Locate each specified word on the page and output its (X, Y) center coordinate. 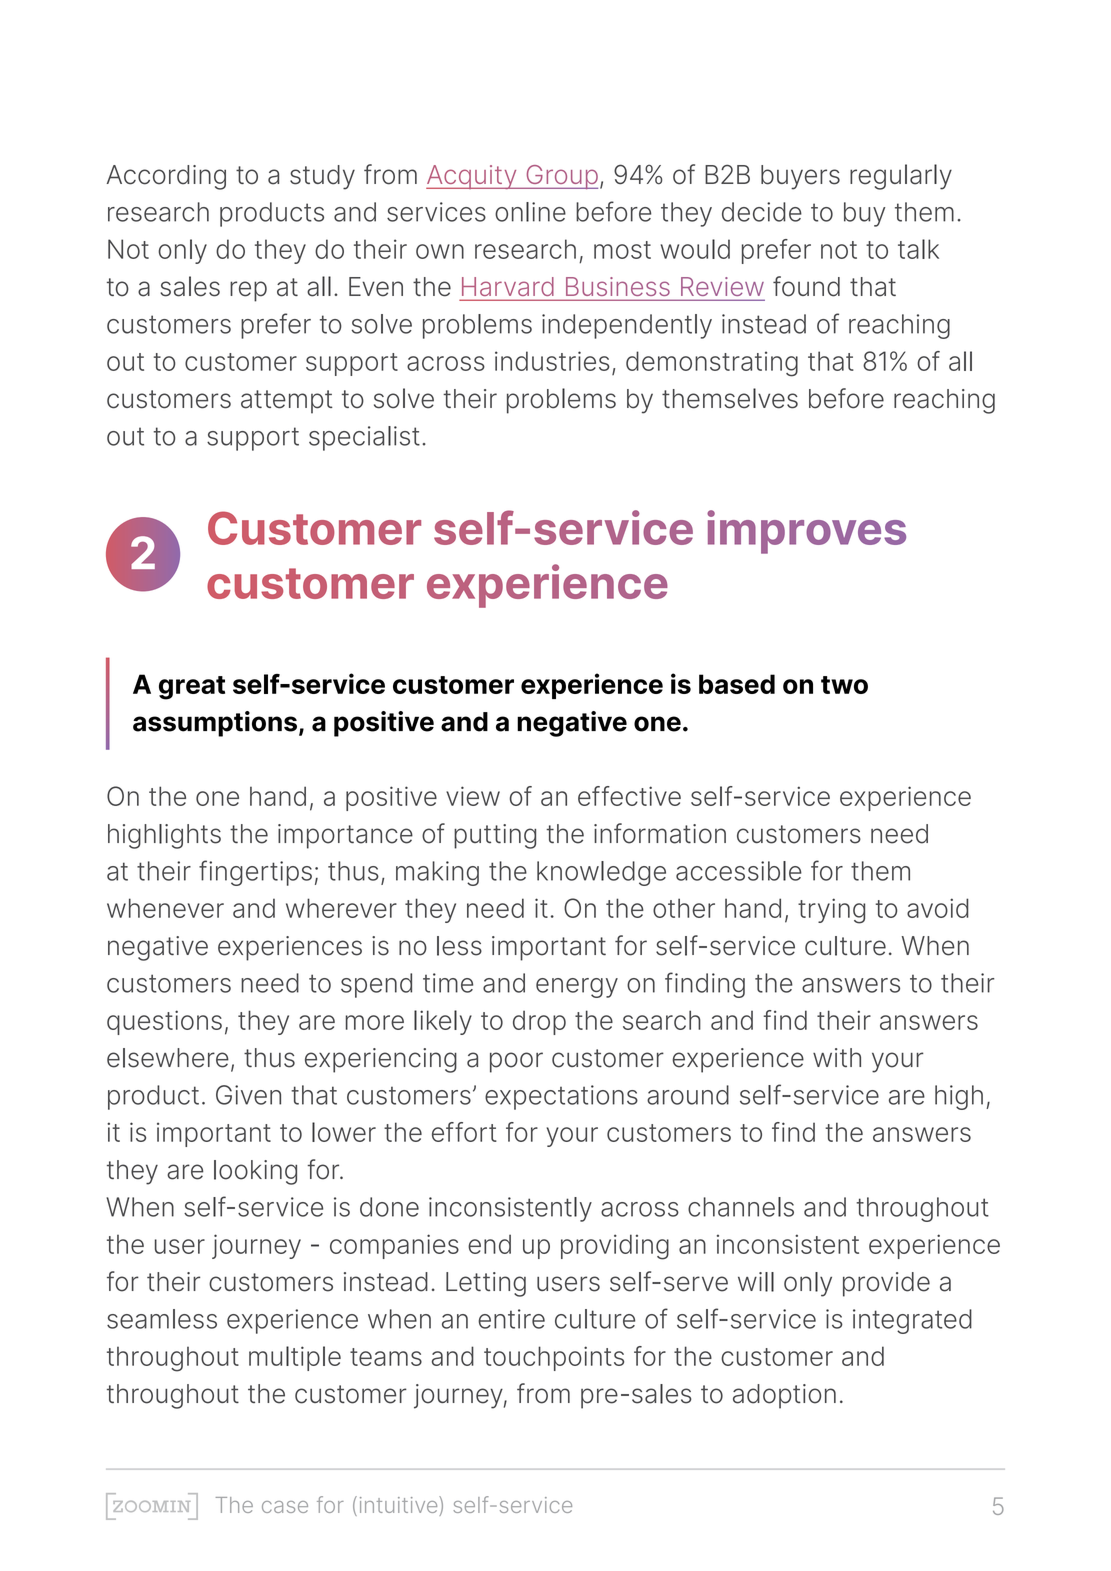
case (285, 1507)
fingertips (255, 873)
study (322, 177)
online (530, 212)
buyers (800, 177)
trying (831, 911)
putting (495, 836)
